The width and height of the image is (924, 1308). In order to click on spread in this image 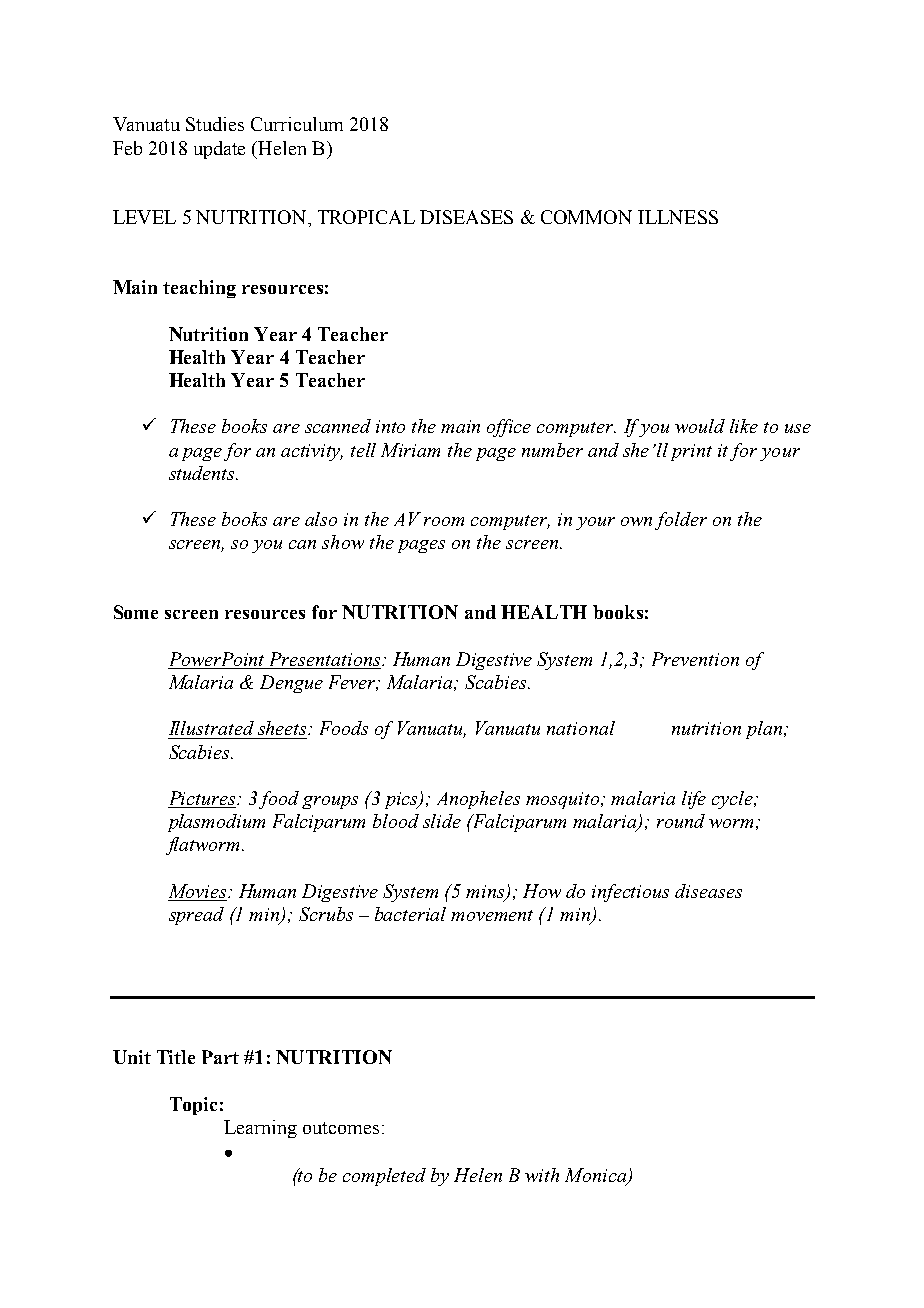, I will do `click(196, 916)`.
